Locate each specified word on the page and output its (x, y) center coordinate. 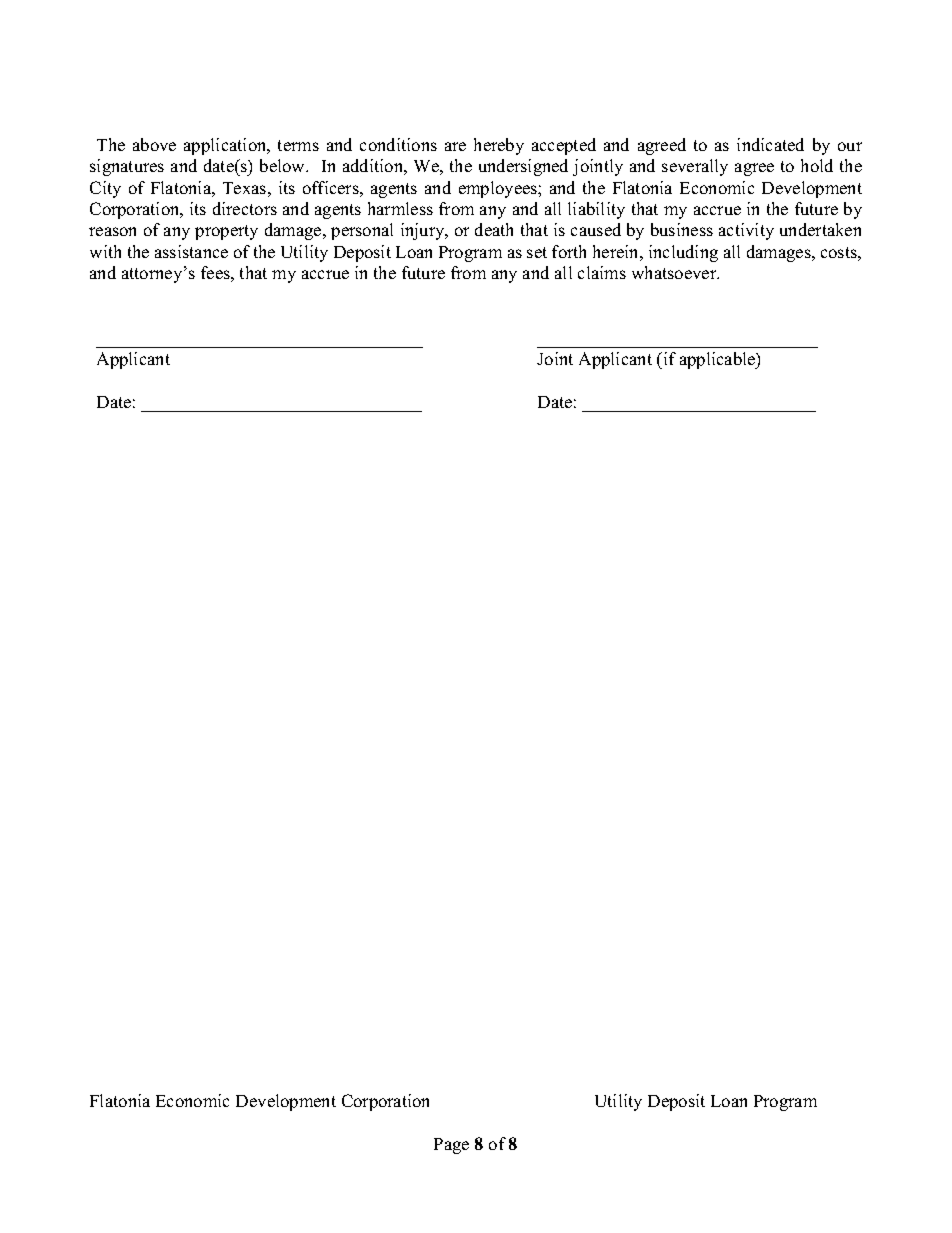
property (226, 232)
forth (569, 251)
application (226, 146)
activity (746, 231)
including (683, 253)
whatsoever (675, 272)
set (537, 252)
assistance (191, 251)
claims (602, 272)
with (105, 251)
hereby (499, 146)
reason (112, 231)
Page (451, 1146)
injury (424, 231)
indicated (770, 144)
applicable (719, 360)
